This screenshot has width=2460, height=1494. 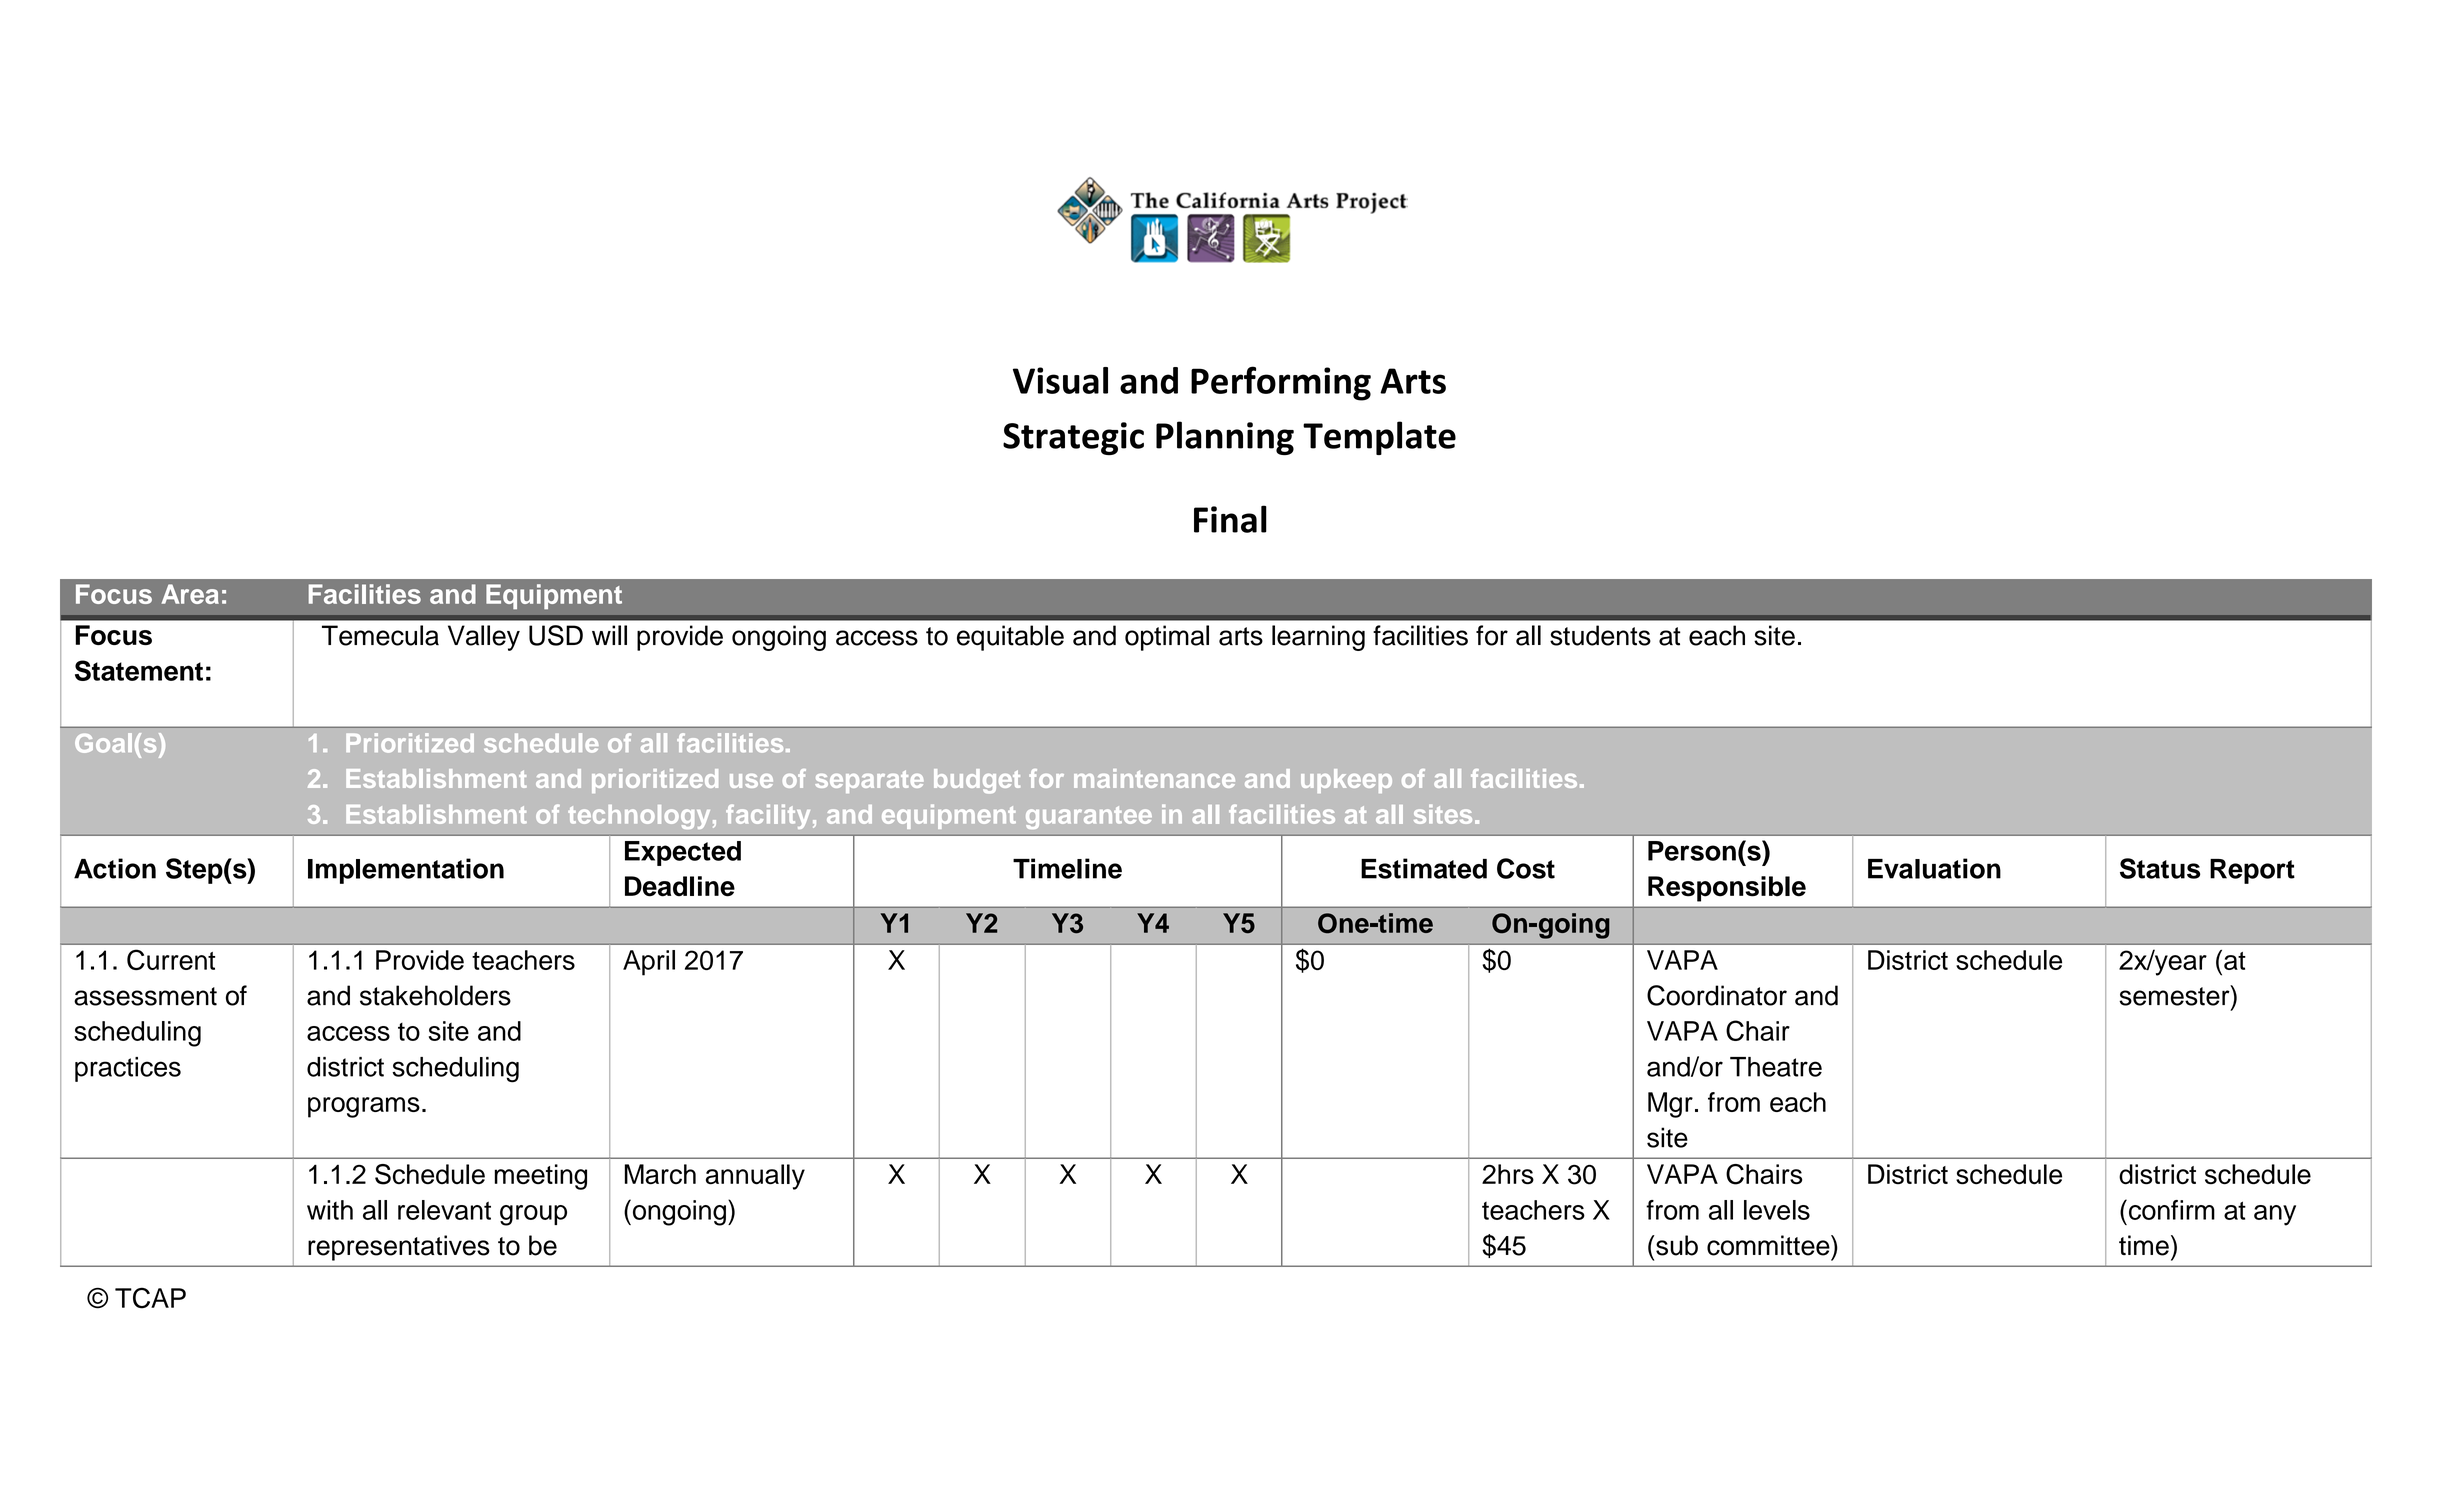 I want to click on Performing, so click(x=1281, y=383).
